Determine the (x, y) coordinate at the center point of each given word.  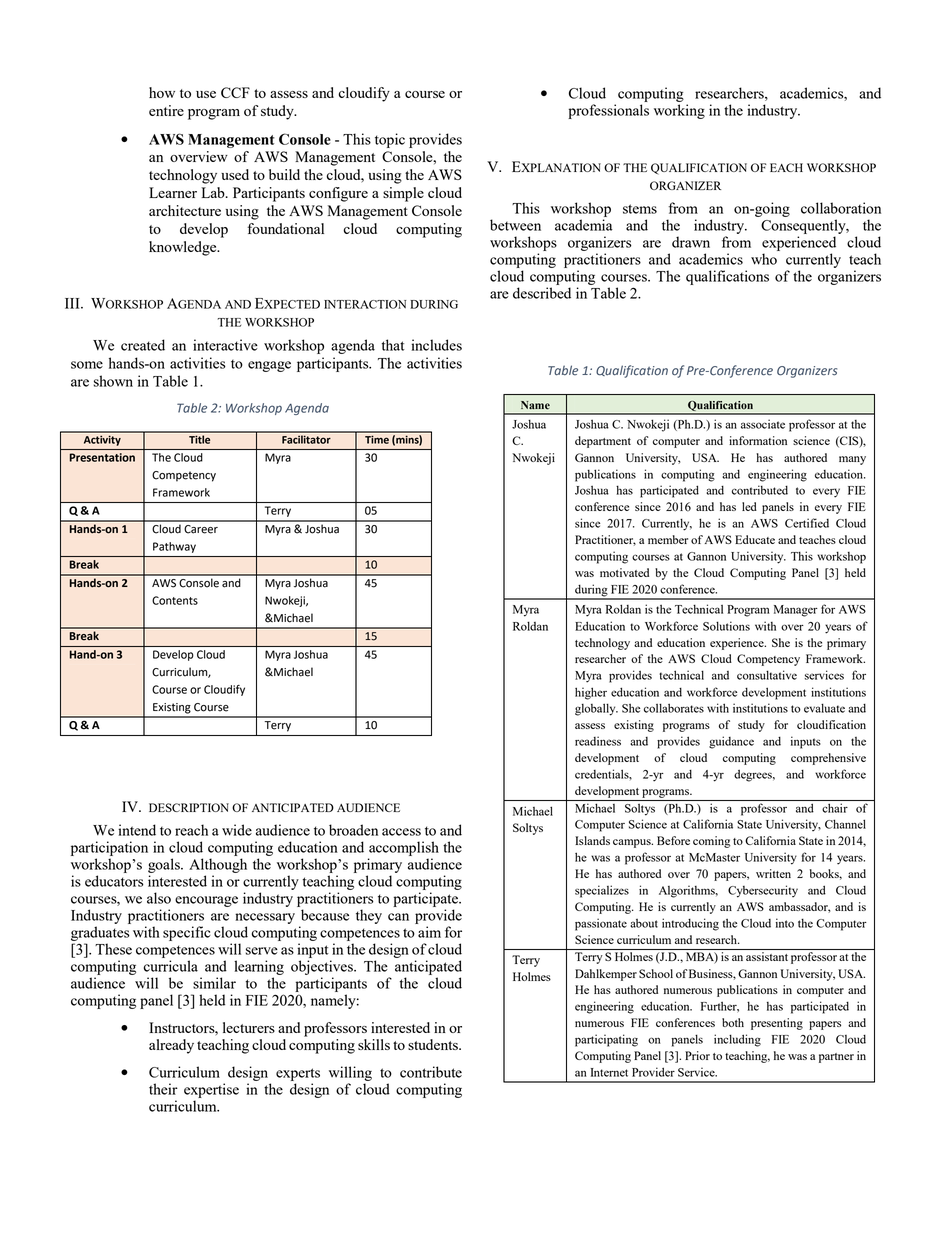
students (434, 1044)
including (737, 1040)
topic (390, 140)
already (171, 1046)
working (679, 111)
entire (166, 110)
